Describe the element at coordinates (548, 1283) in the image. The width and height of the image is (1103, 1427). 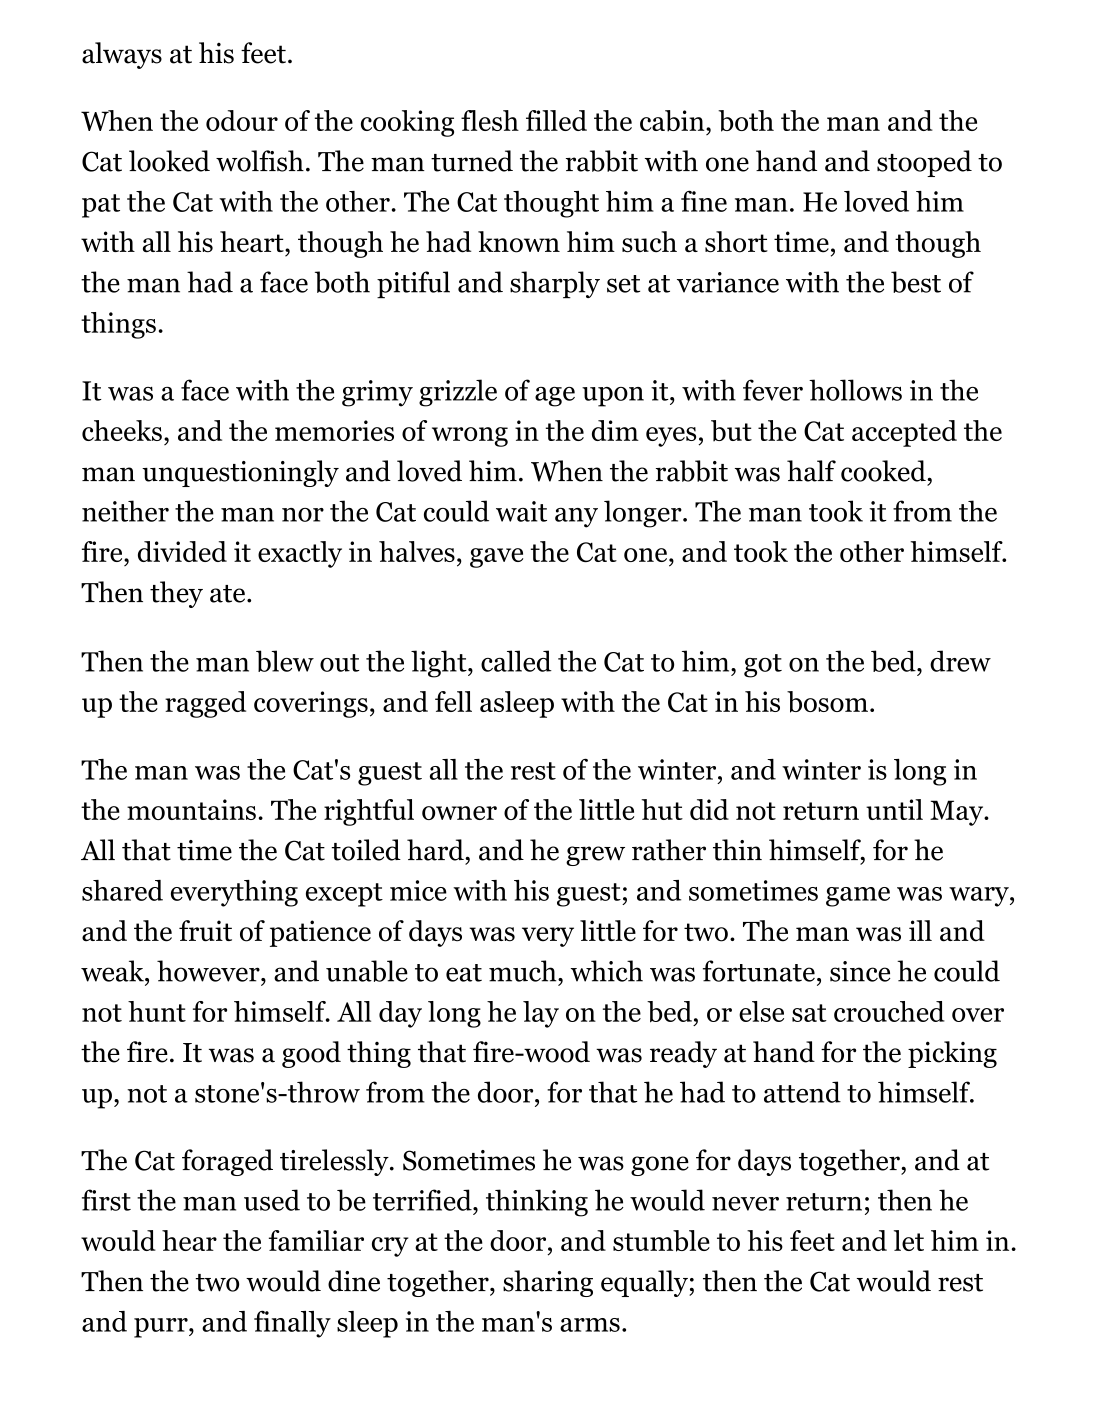
I see `sharing` at that location.
